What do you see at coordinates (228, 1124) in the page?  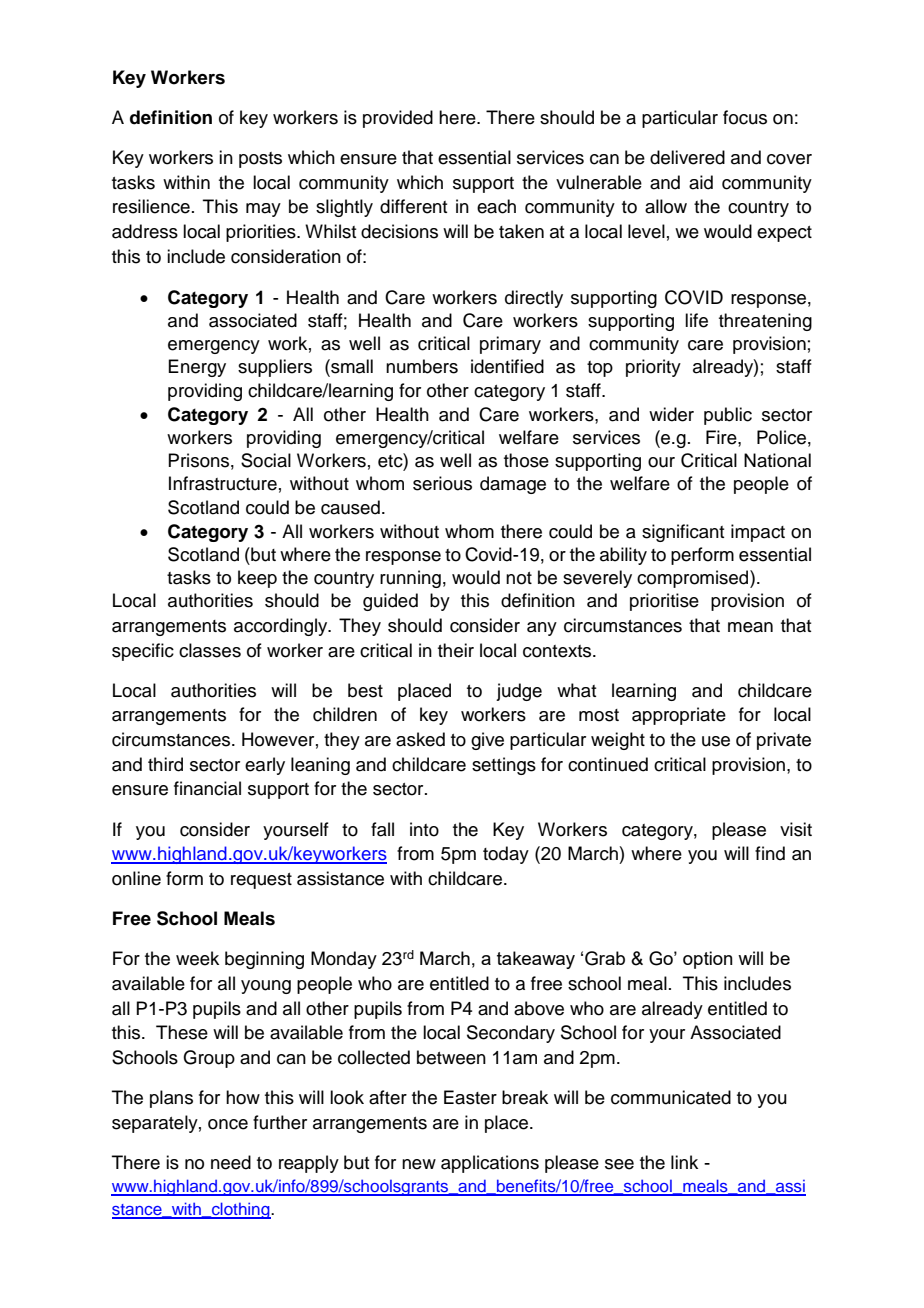 I see `once` at bounding box center [228, 1124].
